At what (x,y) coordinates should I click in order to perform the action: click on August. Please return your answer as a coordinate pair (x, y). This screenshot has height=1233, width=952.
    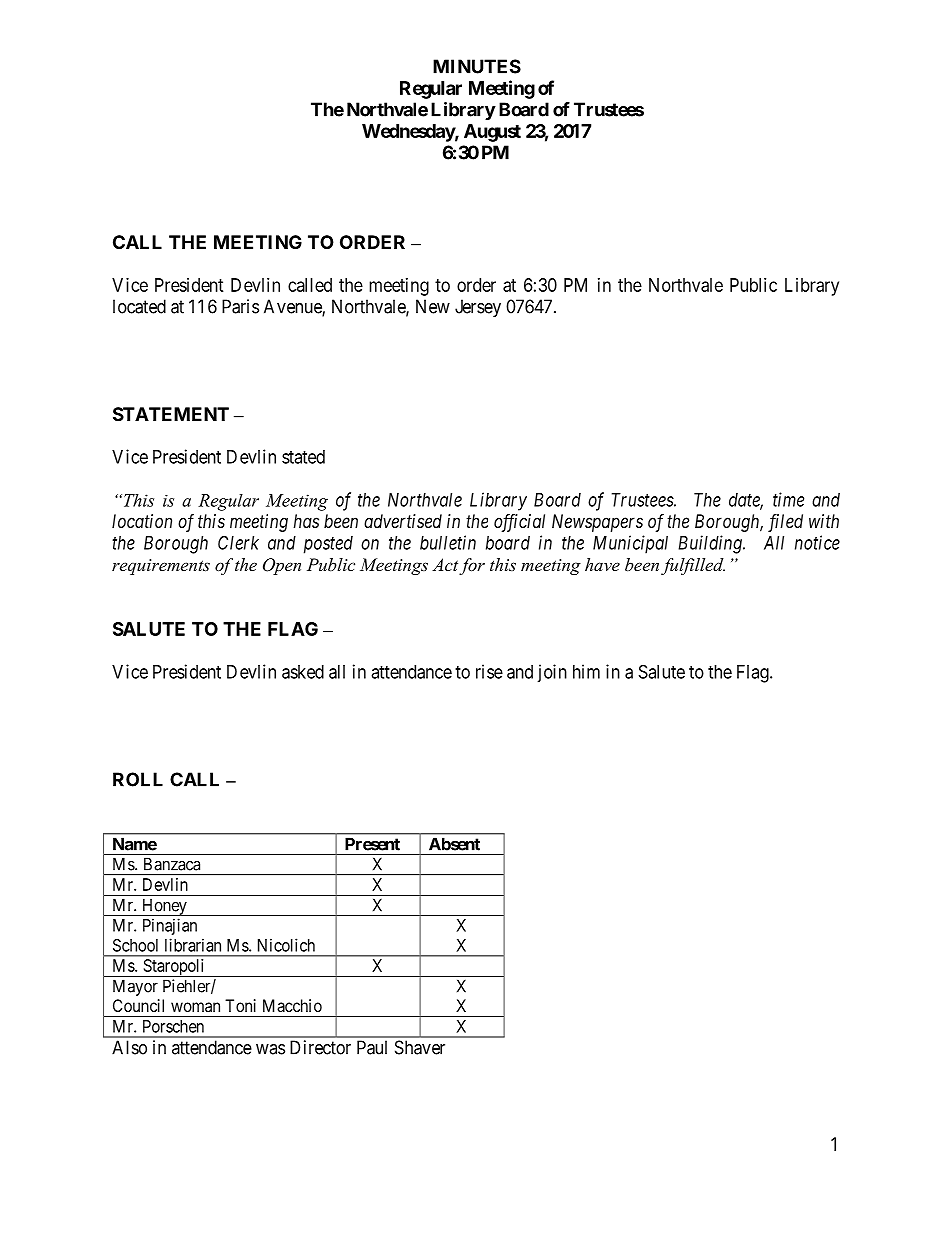
    Looking at the image, I should click on (492, 133).
